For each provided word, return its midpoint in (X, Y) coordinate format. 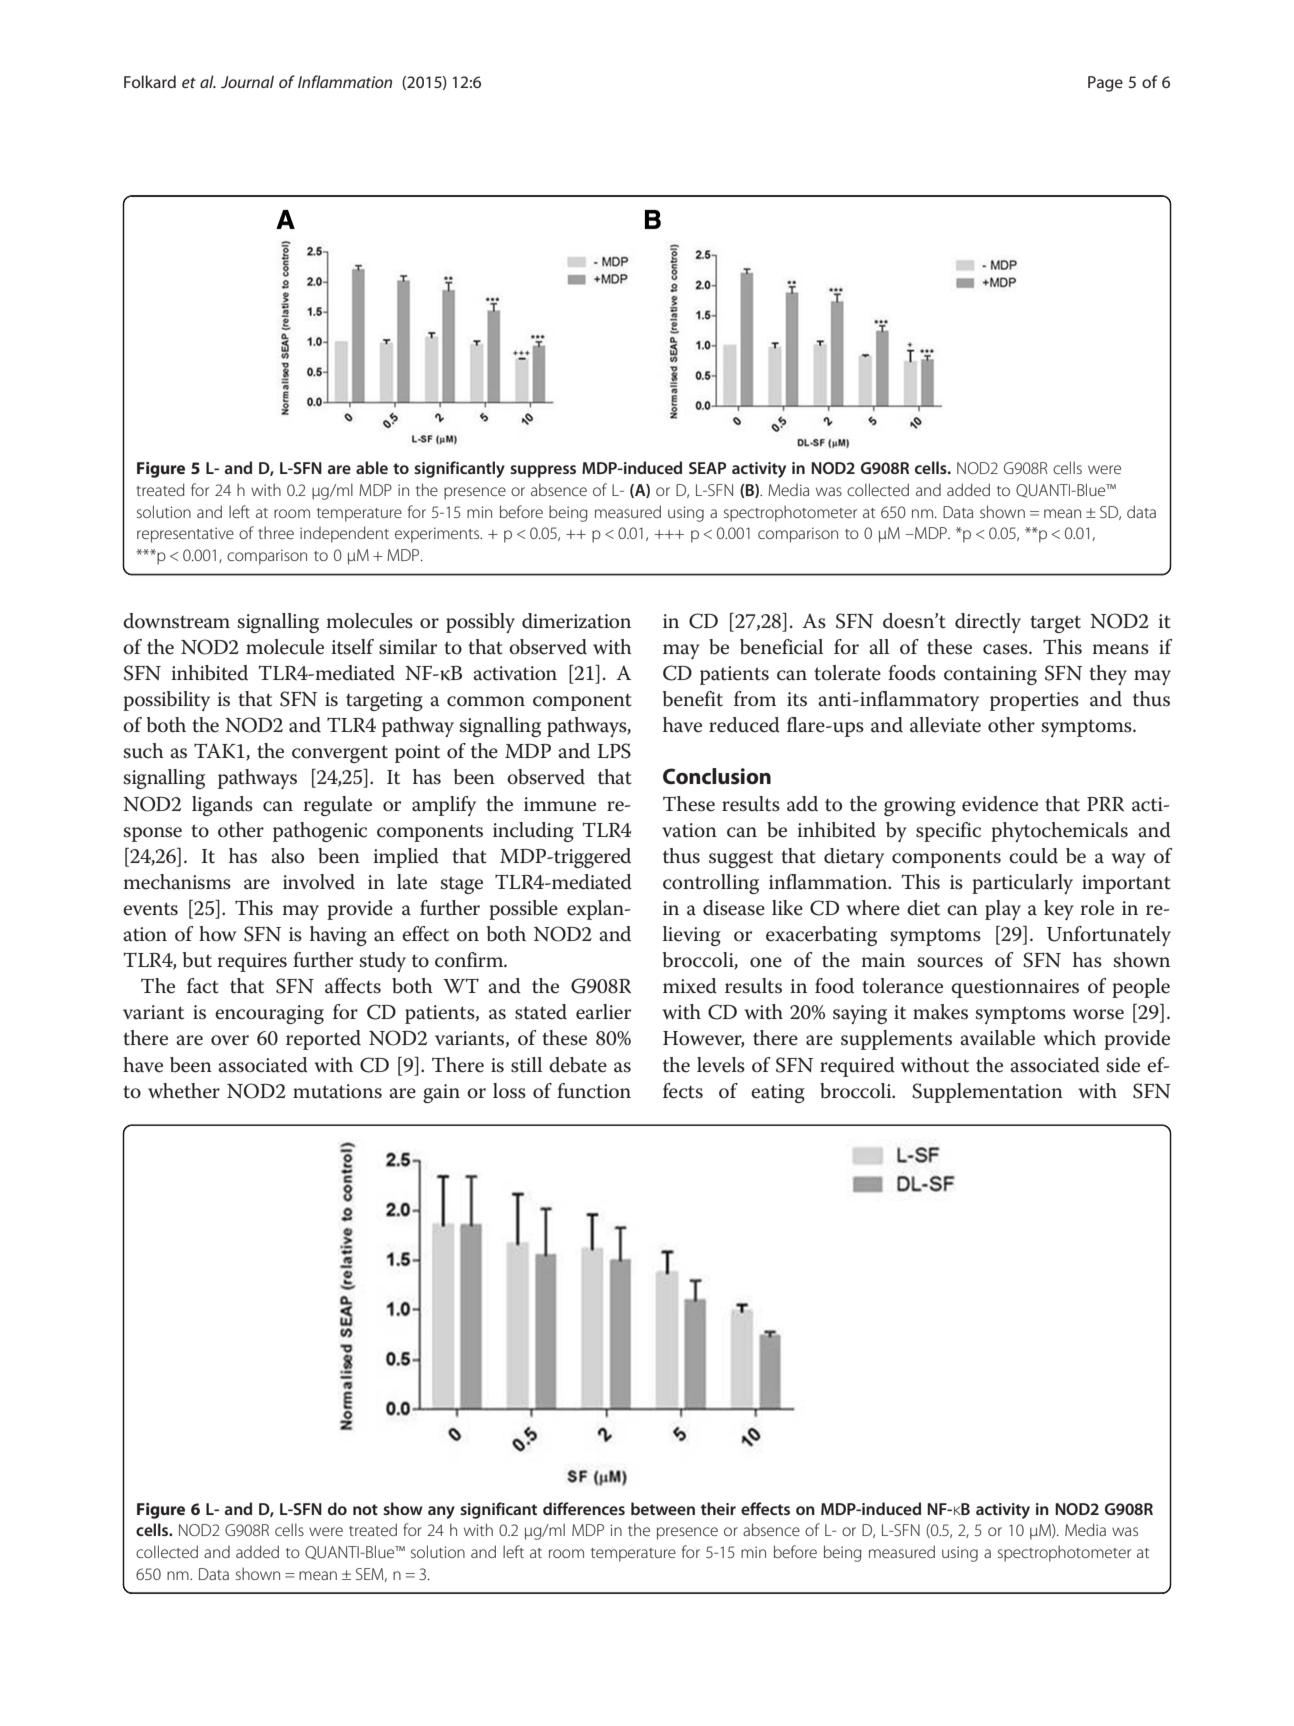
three (276, 532)
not (365, 1509)
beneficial (781, 647)
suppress (543, 471)
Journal (247, 81)
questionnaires (1015, 988)
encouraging (269, 1014)
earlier (603, 1012)
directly (988, 623)
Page (1105, 84)
